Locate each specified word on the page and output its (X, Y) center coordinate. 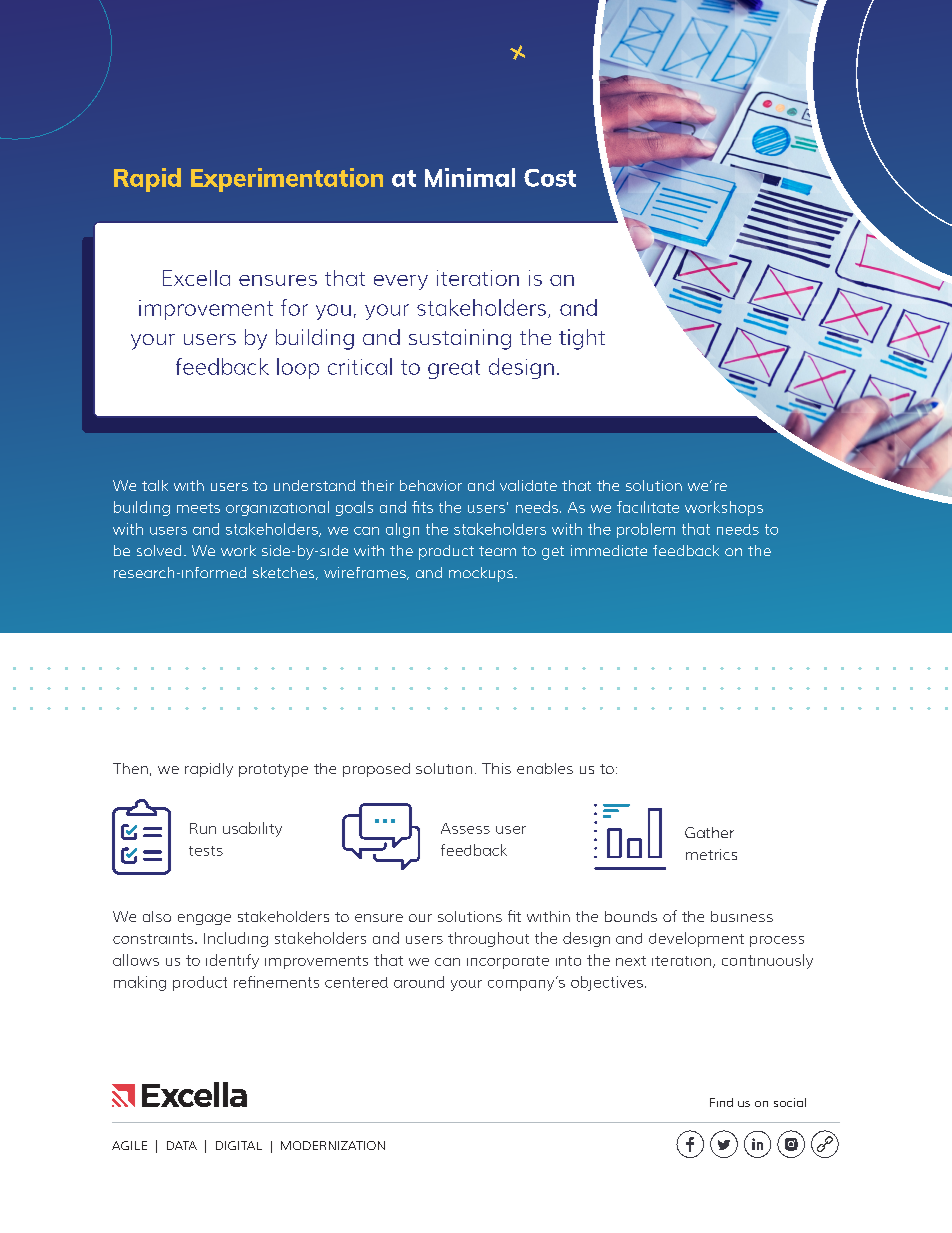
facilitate (648, 507)
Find (721, 1102)
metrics (711, 854)
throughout (488, 939)
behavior (431, 485)
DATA (182, 1145)
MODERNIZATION (333, 1145)
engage (204, 919)
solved (159, 550)
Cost (550, 178)
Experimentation (287, 180)
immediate (609, 550)
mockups (482, 574)
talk (155, 485)
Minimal (470, 177)
